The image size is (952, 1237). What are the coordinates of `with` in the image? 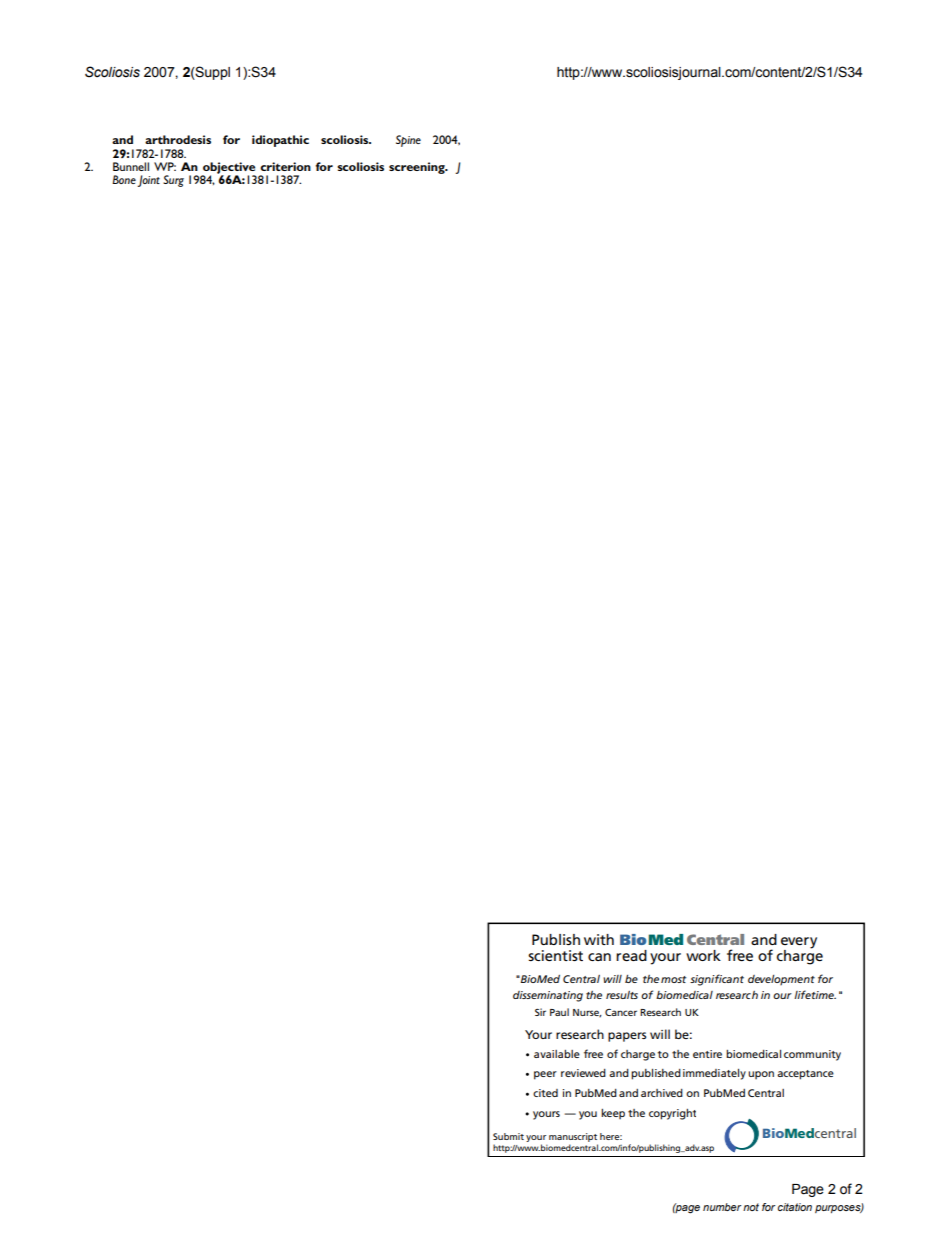 It's located at (599, 939).
